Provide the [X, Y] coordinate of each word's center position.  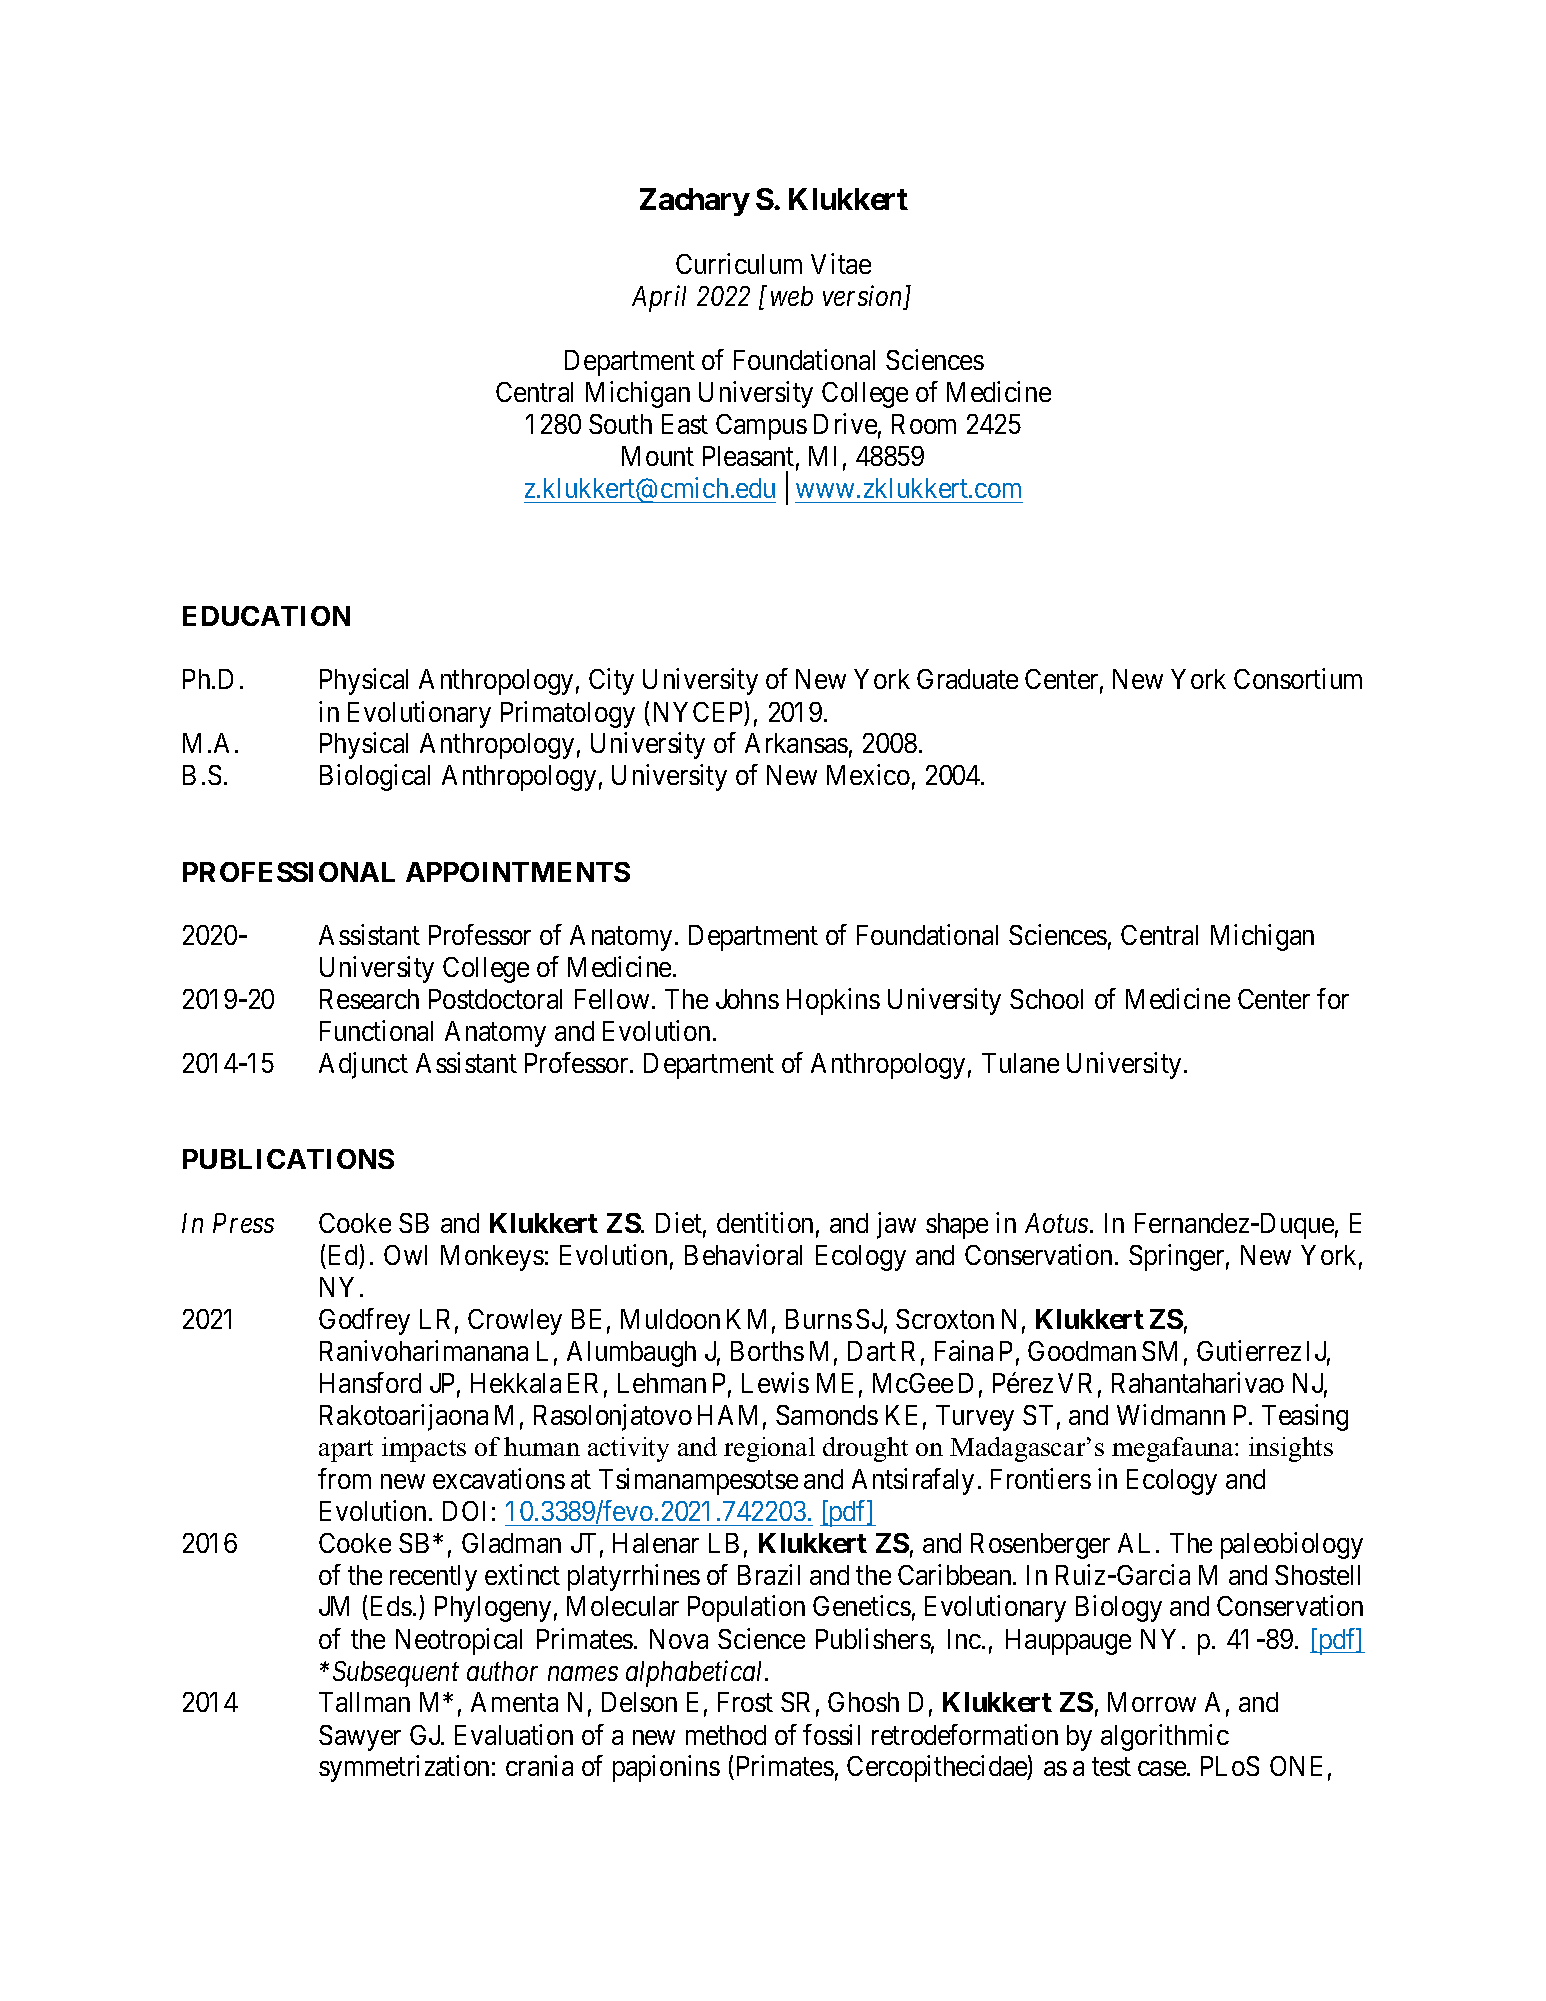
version [864, 297]
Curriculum [739, 263]
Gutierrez [1249, 1350]
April [659, 298]
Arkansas [796, 743]
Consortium [1298, 678]
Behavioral [743, 1254]
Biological [375, 778]
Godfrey [364, 1321]
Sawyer [360, 1738]
